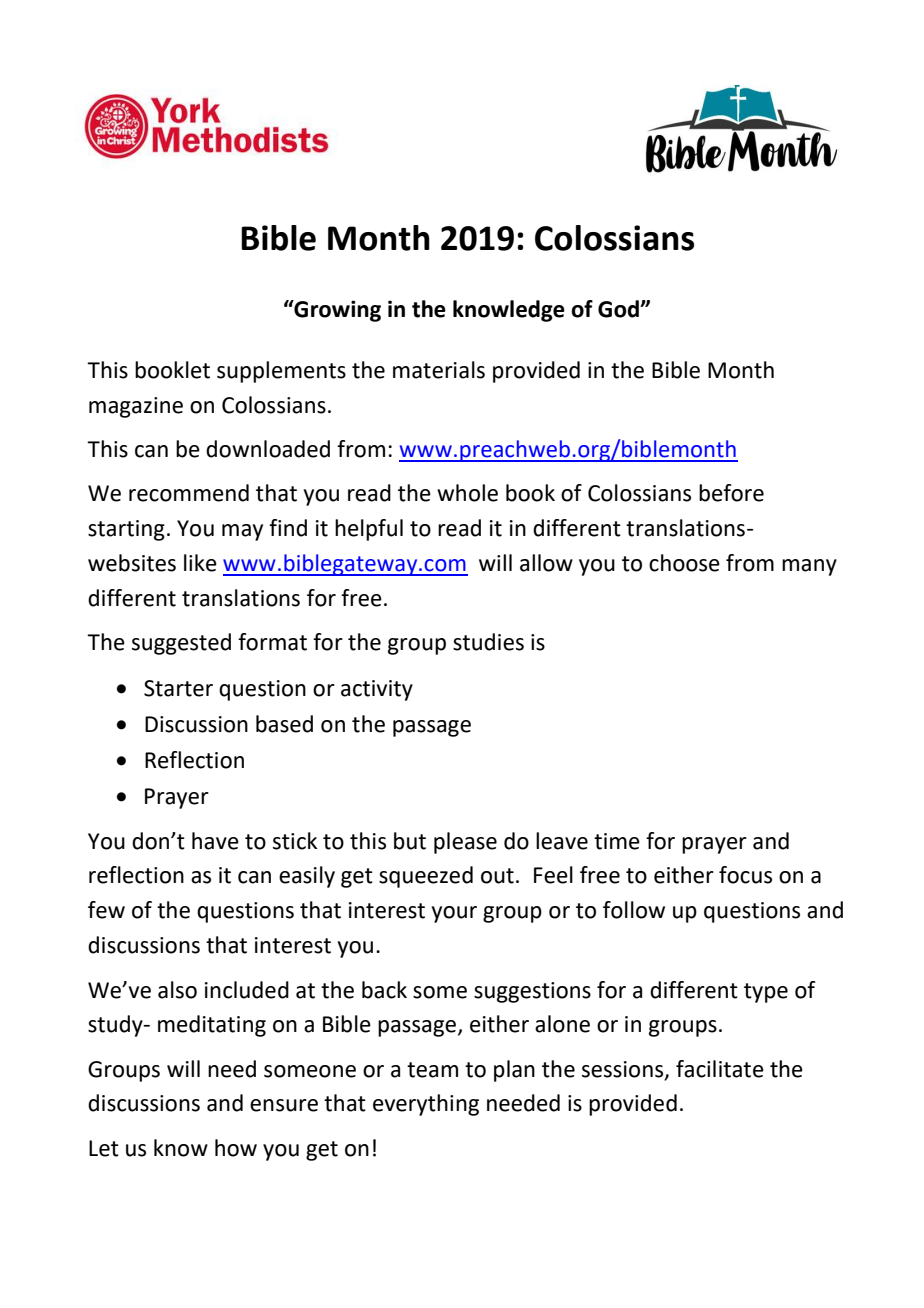  Describe the element at coordinates (488, 642) in the page. I see `studies` at that location.
